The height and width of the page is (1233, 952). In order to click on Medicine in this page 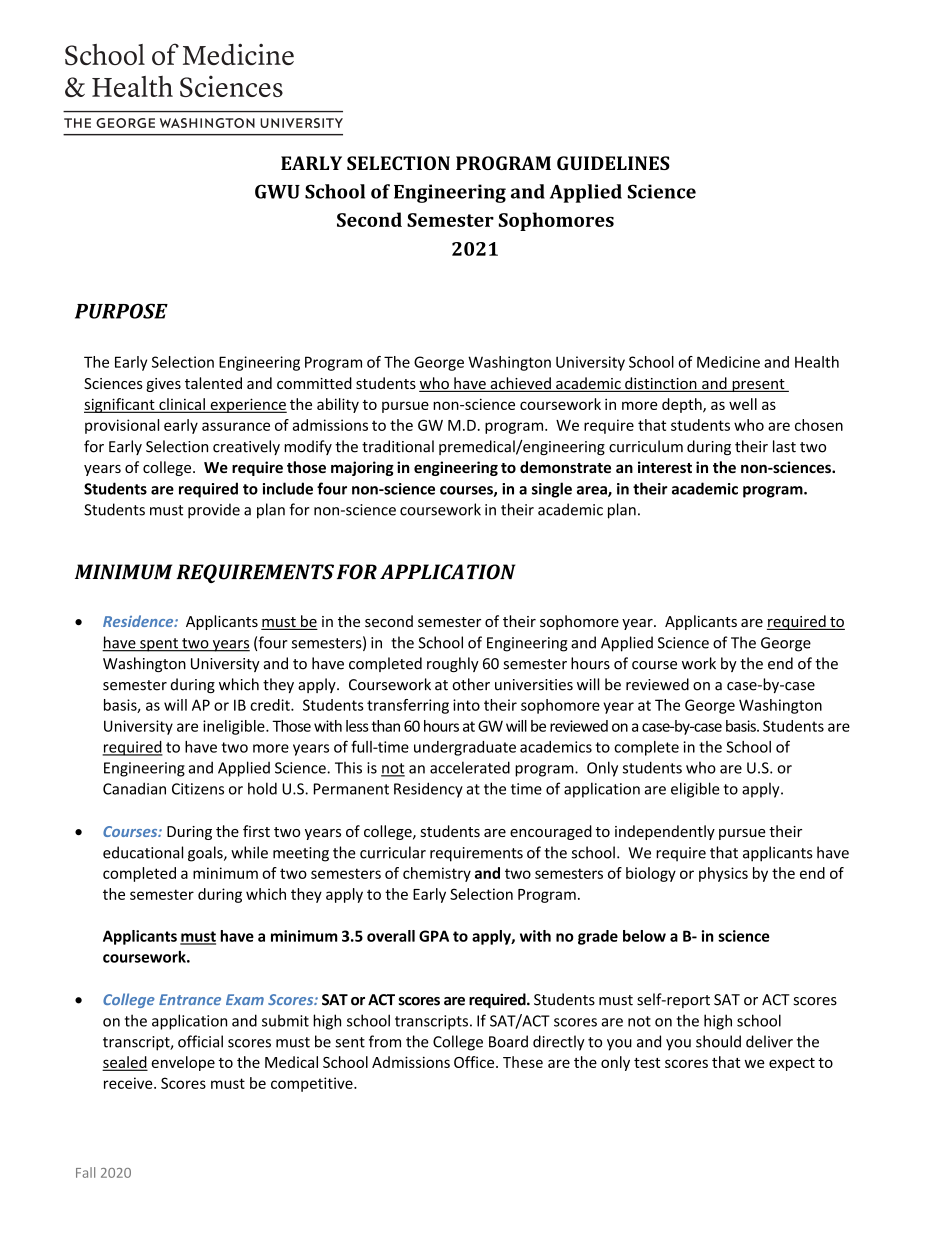, I will do `click(728, 362)`.
